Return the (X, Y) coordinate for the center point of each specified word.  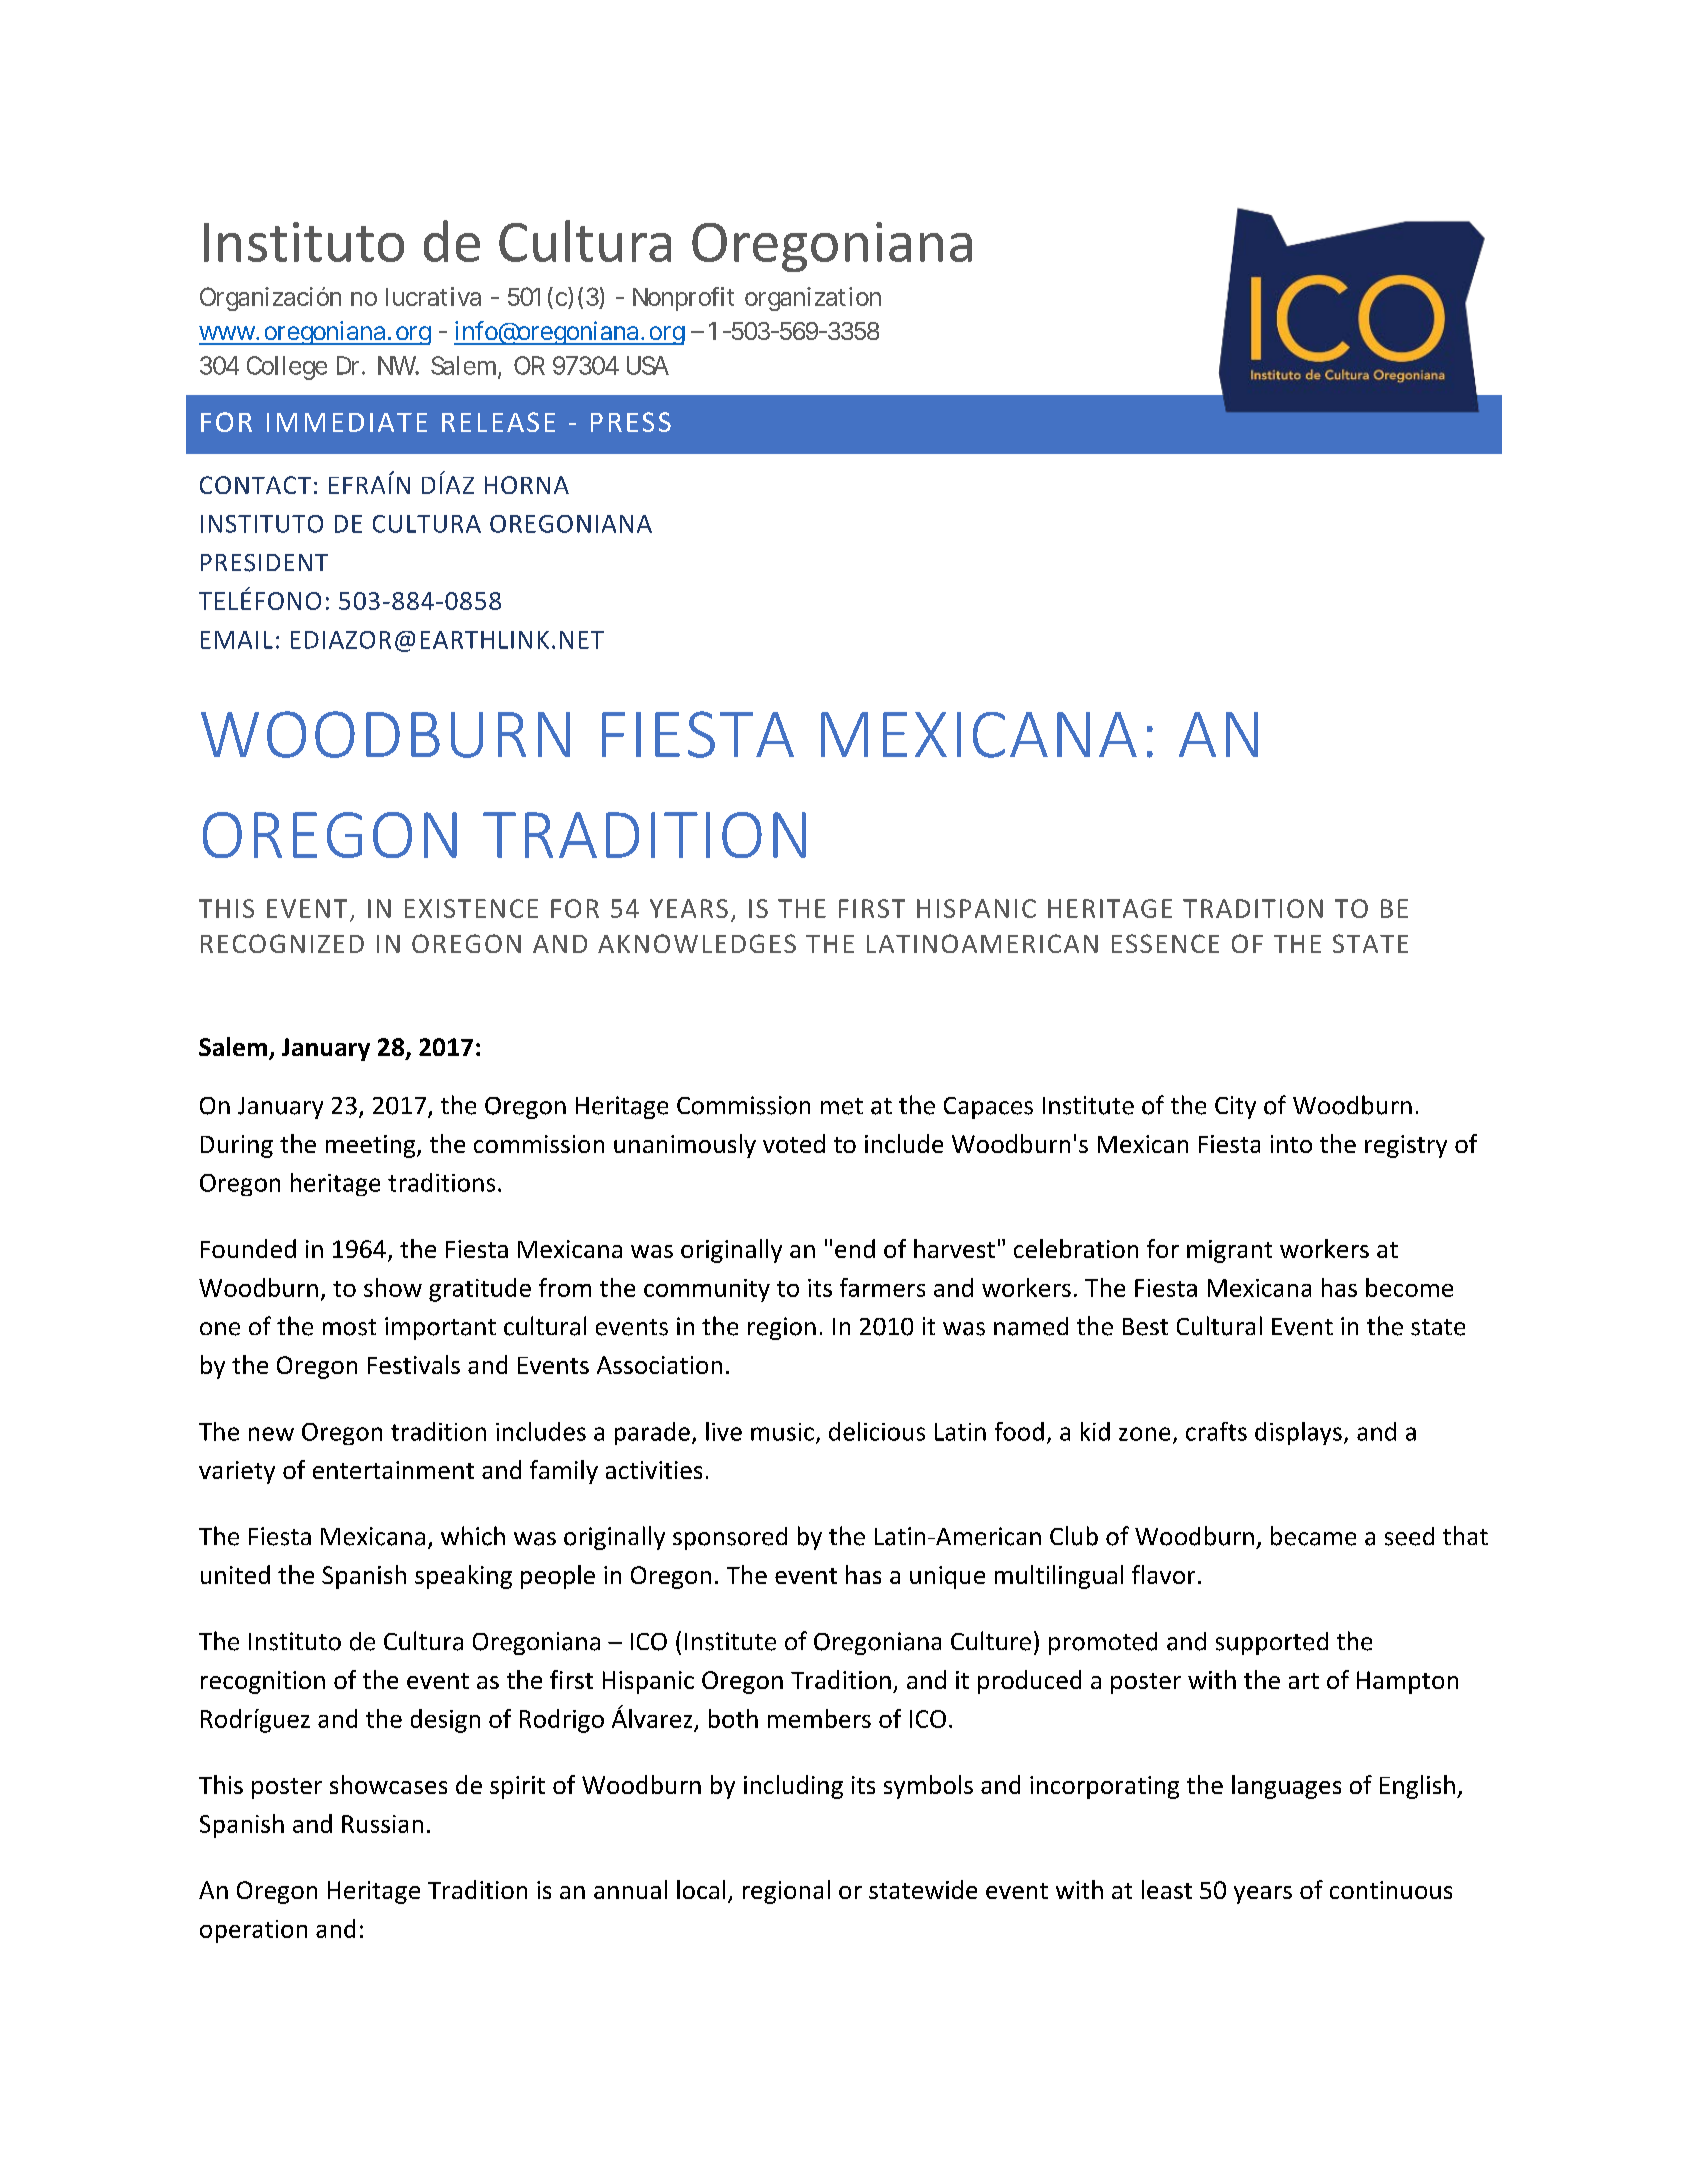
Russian (382, 1824)
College (287, 368)
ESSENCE (1165, 943)
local (701, 1889)
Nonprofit (683, 299)
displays (1298, 1433)
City (1235, 1107)
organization (813, 299)
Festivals (414, 1364)
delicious (877, 1431)
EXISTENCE (471, 908)
